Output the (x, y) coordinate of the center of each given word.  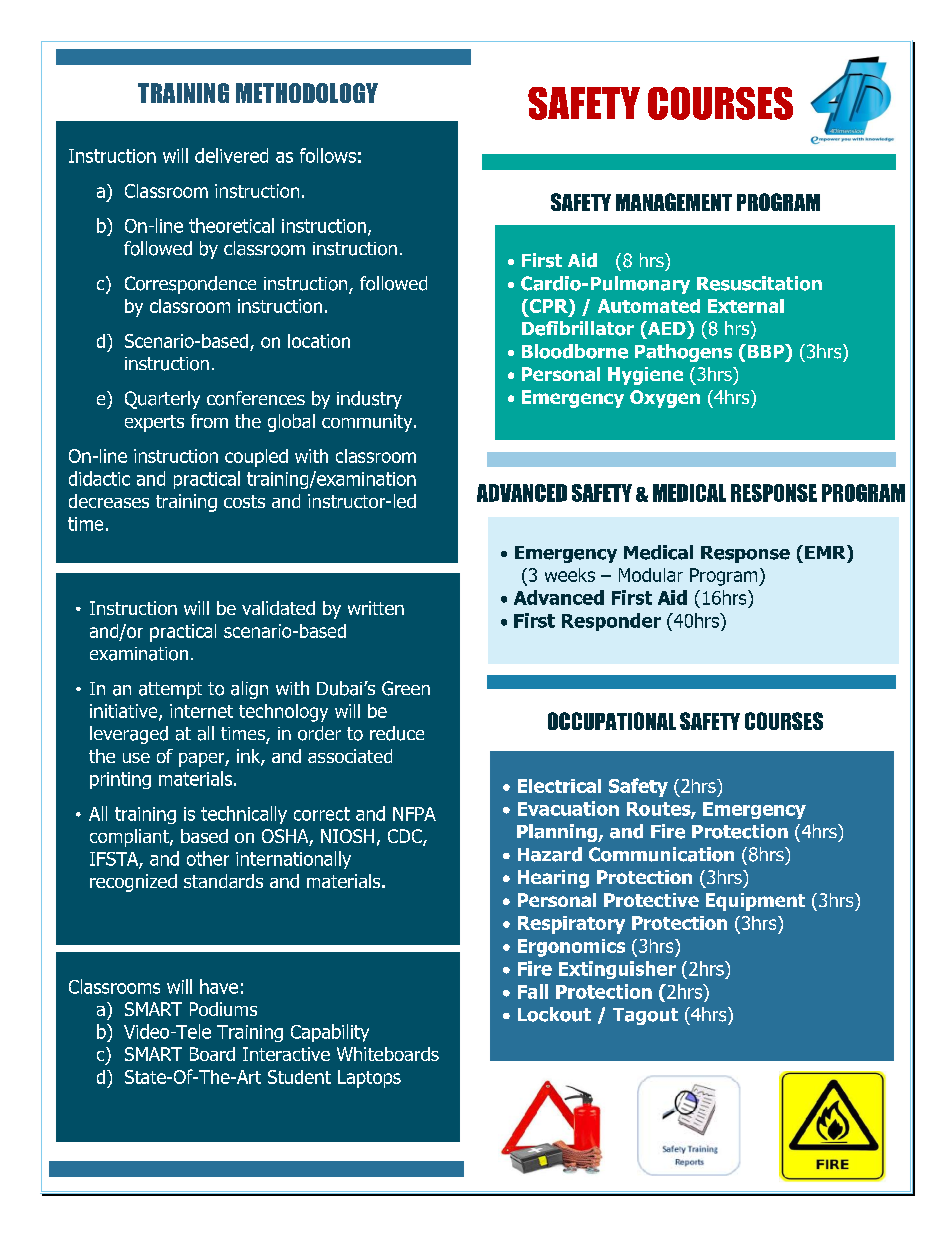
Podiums (223, 1009)
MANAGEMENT (674, 202)
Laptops (369, 1079)
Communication (661, 854)
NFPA (414, 814)
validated (278, 608)
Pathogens (683, 353)
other (208, 858)
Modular (651, 575)
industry (369, 400)
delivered (231, 155)
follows (328, 155)
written (376, 608)
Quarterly (162, 400)
